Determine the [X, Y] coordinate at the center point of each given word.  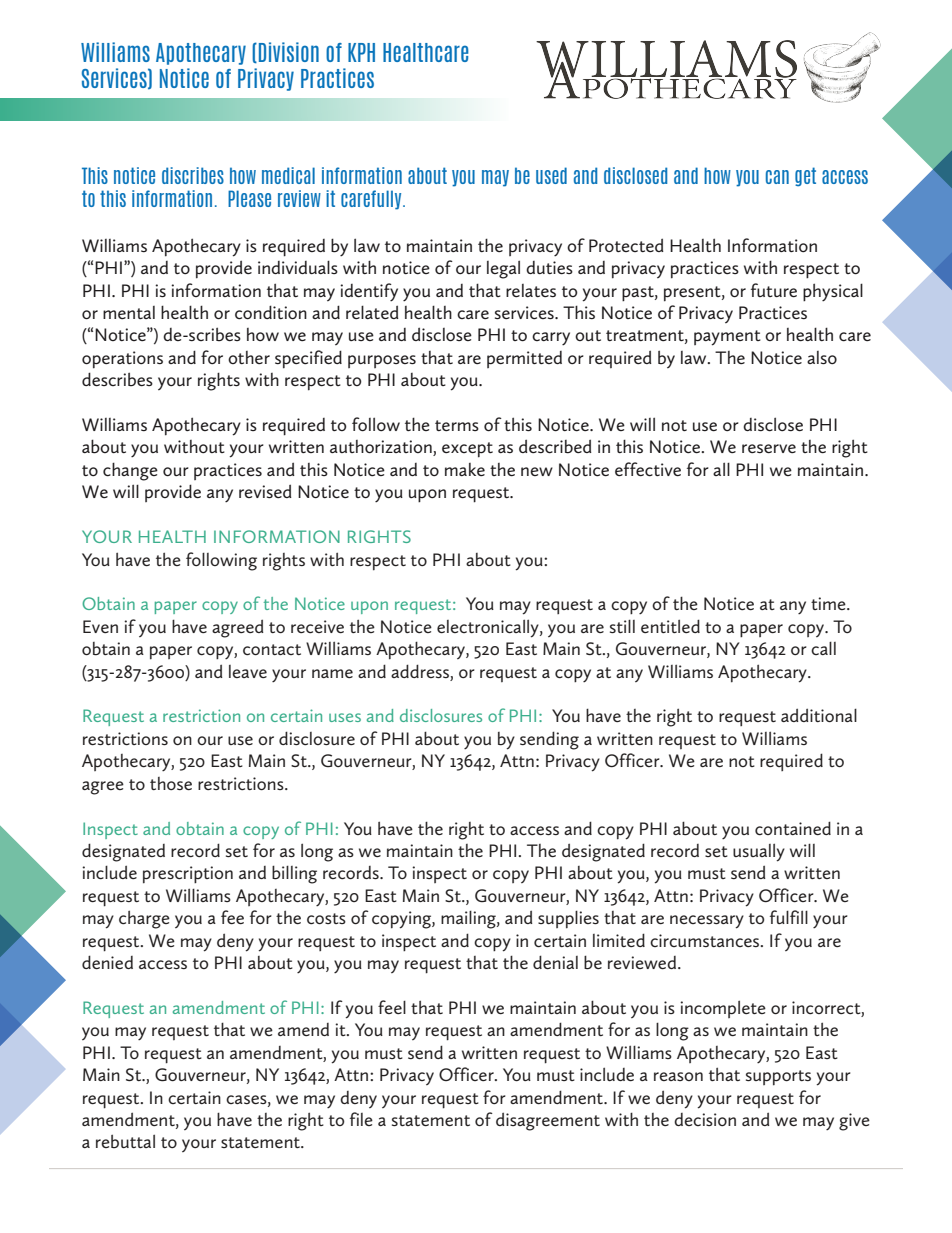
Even [100, 626]
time [829, 603]
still [622, 626]
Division [289, 52]
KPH [361, 52]
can [777, 177]
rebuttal [125, 1141]
